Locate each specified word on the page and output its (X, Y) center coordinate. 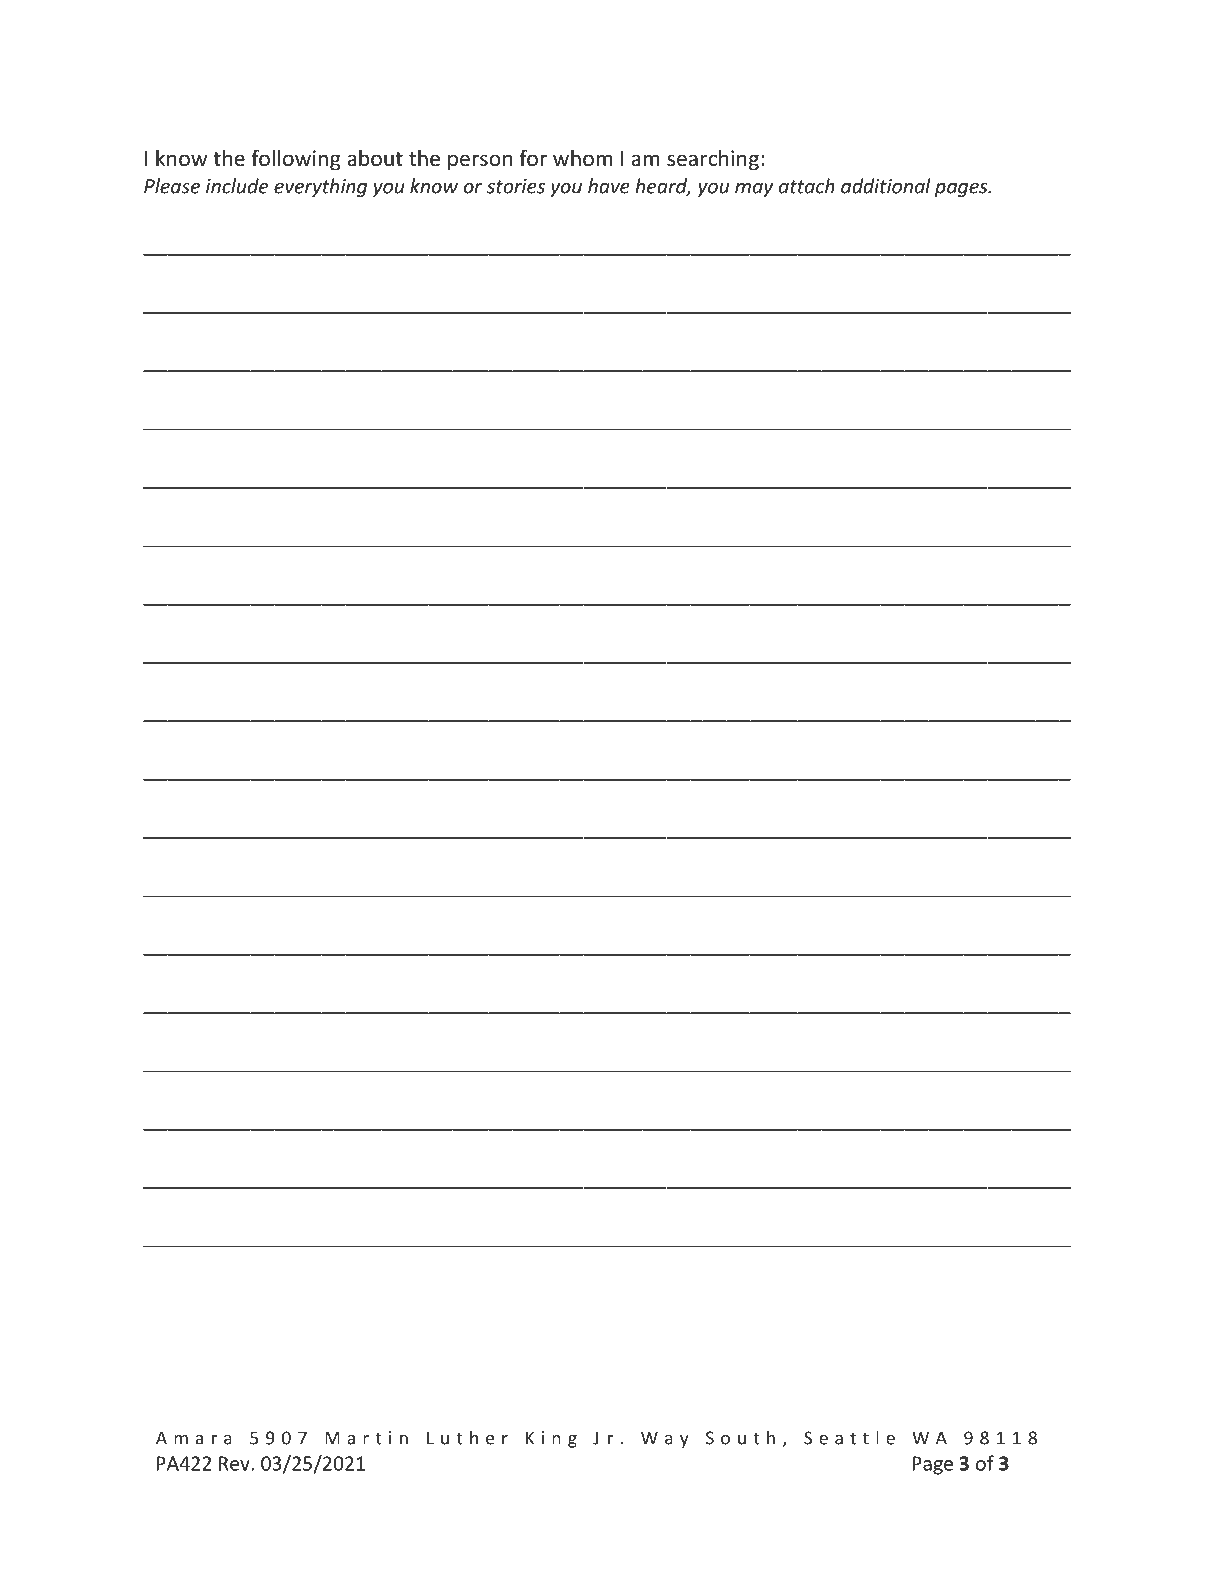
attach (807, 186)
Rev (235, 1463)
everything (320, 187)
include (237, 186)
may (754, 190)
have (609, 186)
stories (516, 186)
